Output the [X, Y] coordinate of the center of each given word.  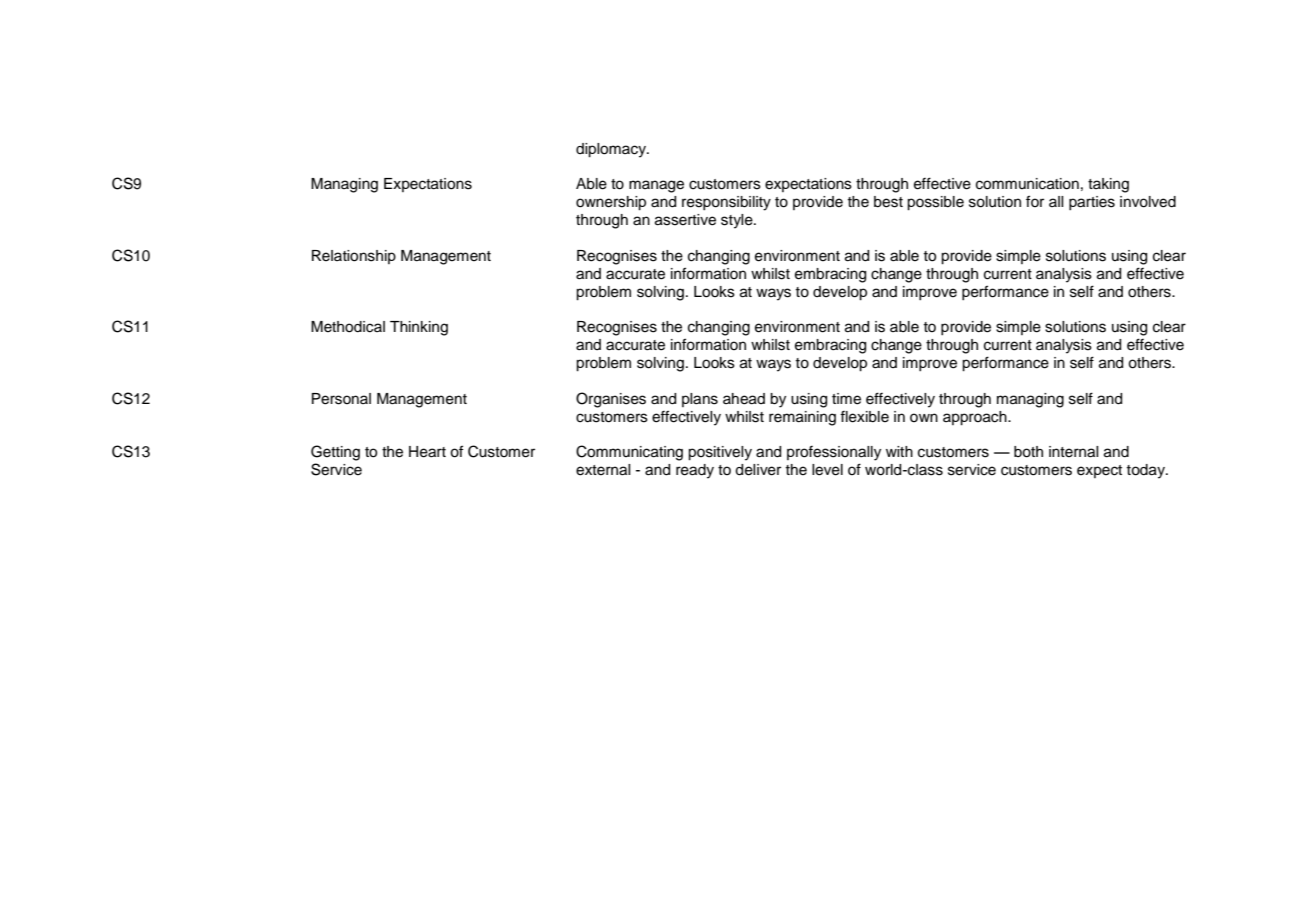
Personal [341, 399]
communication [1027, 184]
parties [1092, 203]
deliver [758, 470]
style [738, 221]
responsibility [726, 203]
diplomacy [612, 150]
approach [976, 418]
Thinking [419, 328]
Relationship [354, 257]
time [846, 399]
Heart [427, 452]
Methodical [348, 327]
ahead [744, 399]
